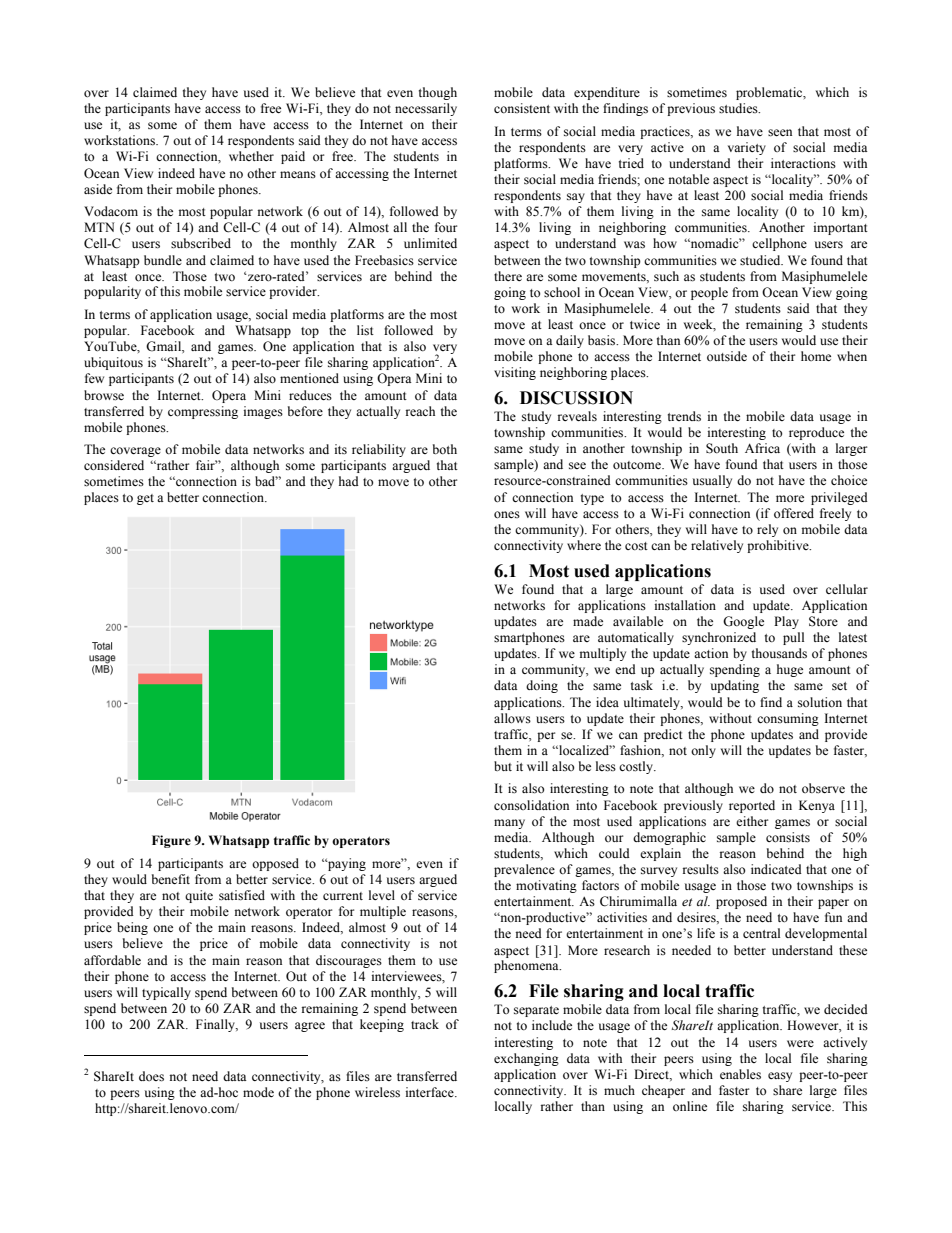 The height and width of the image is (1233, 952). I want to click on seen, so click(780, 133).
